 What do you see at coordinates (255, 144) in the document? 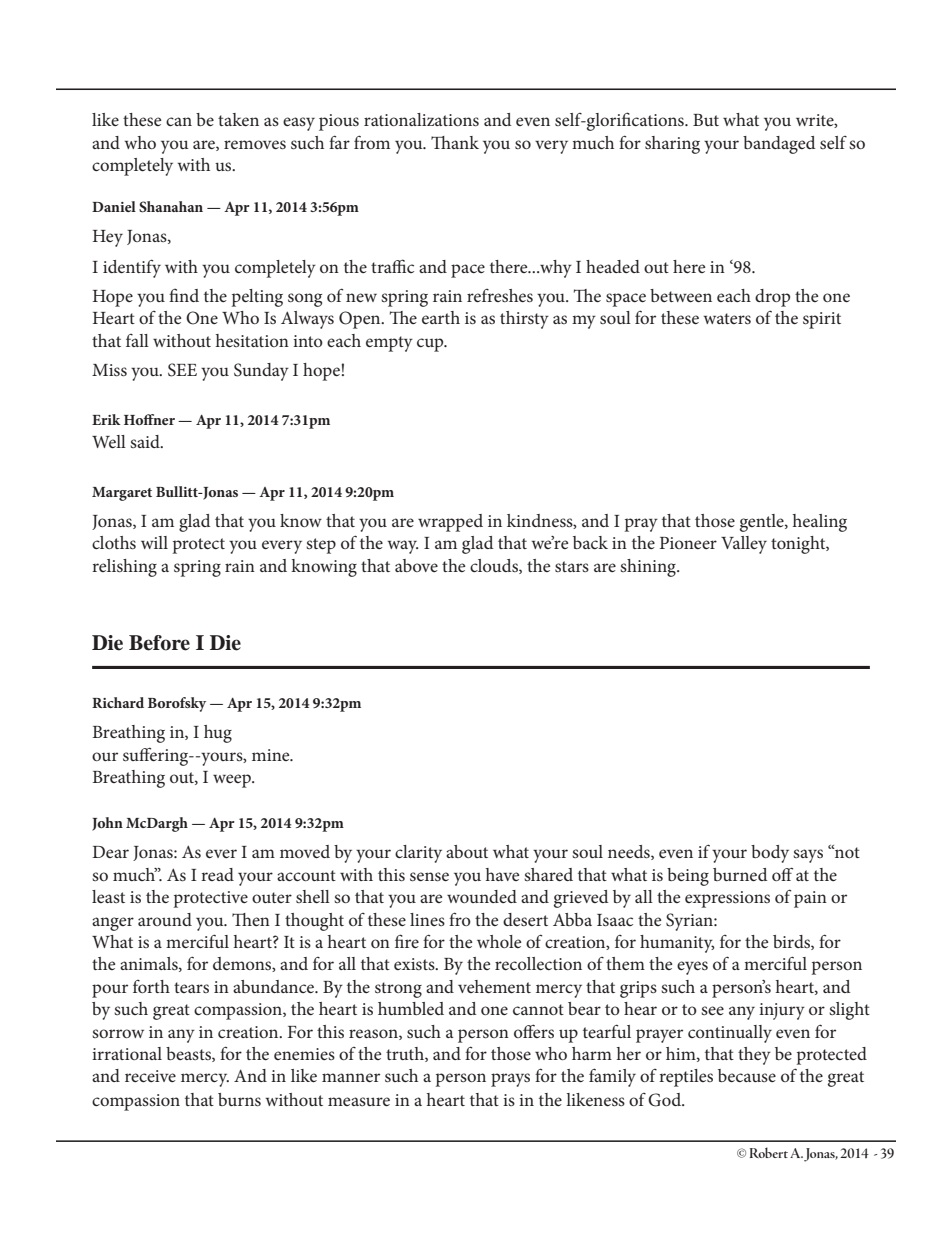
I see `removes` at bounding box center [255, 144].
